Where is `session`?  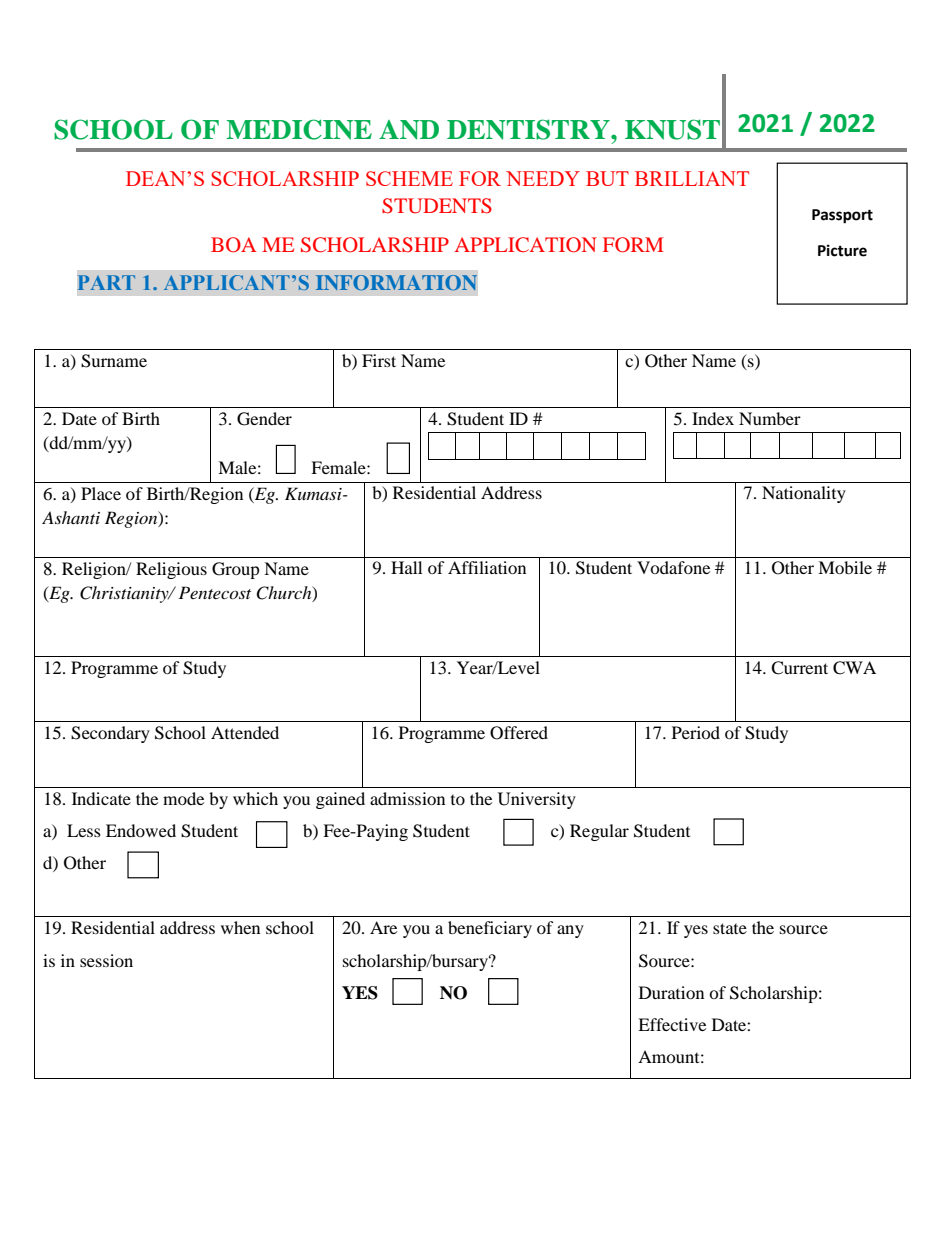
session is located at coordinates (106, 960).
